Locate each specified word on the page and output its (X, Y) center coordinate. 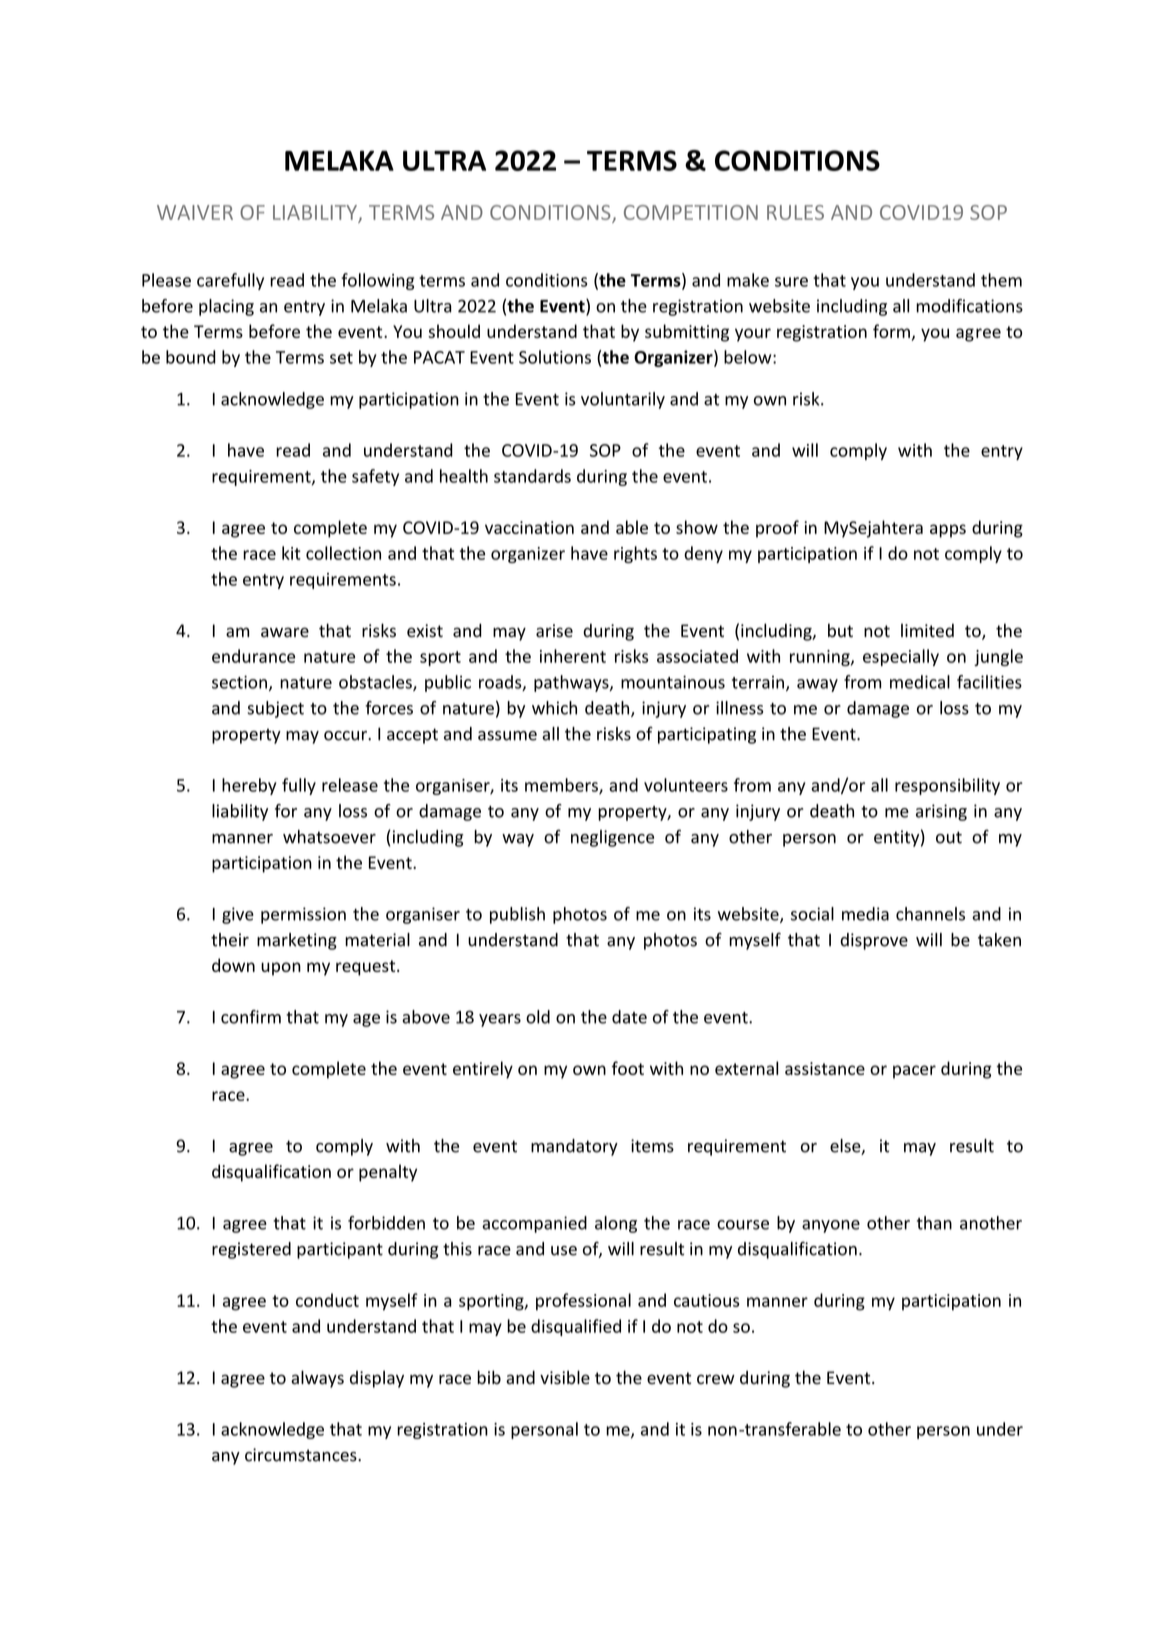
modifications (969, 306)
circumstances (302, 1455)
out (949, 837)
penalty (388, 1173)
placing (226, 307)
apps (948, 531)
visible (565, 1377)
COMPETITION (691, 212)
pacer (914, 1072)
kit (291, 553)
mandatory (574, 1147)
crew (716, 1379)
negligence (612, 838)
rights (635, 554)
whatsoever (329, 837)
